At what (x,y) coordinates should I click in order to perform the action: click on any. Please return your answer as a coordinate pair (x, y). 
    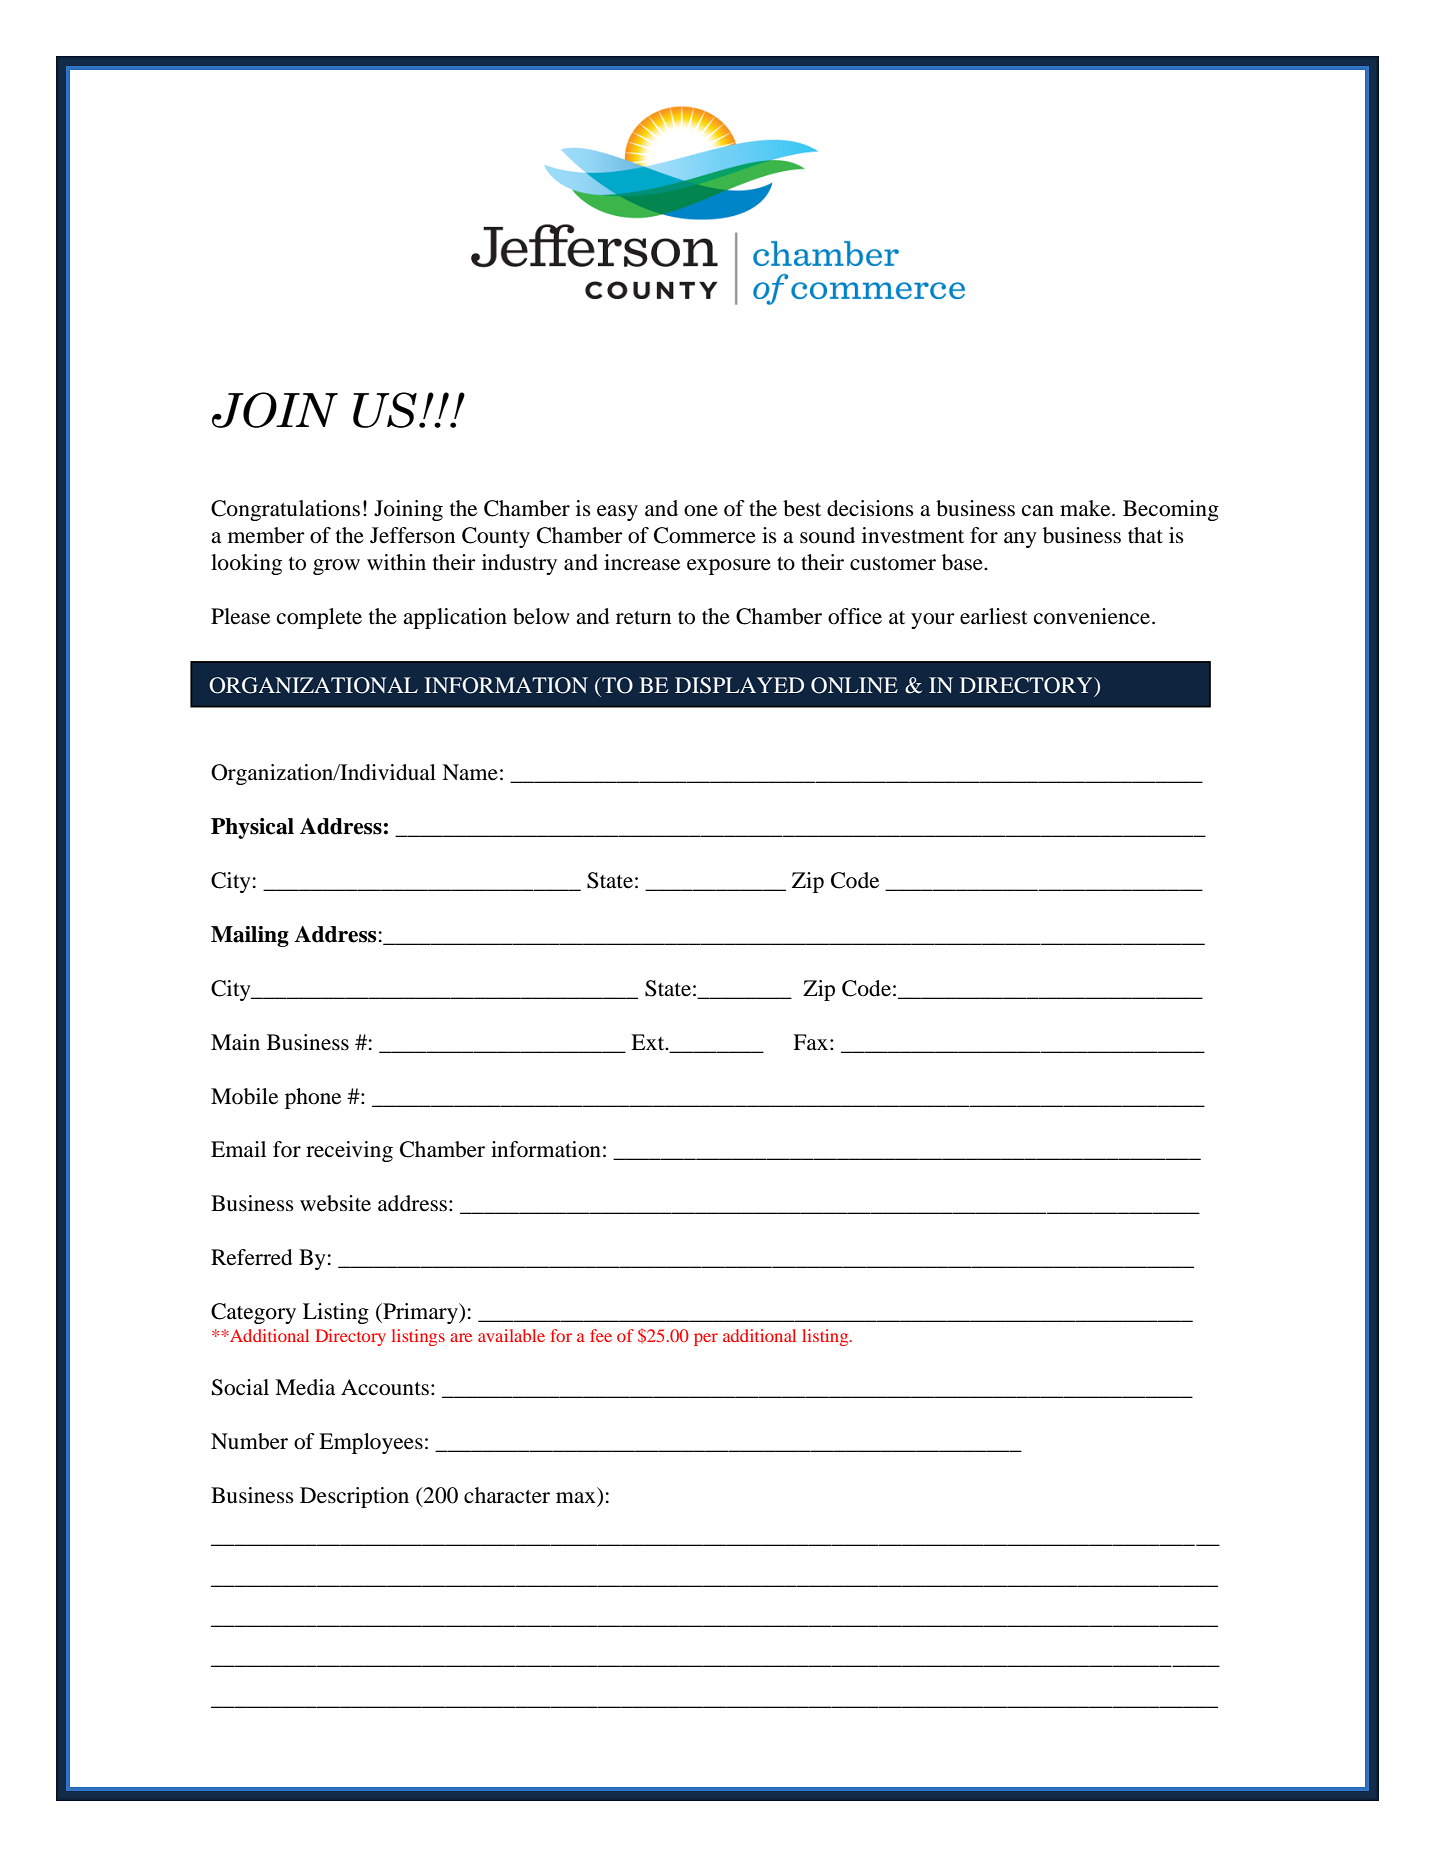
    Looking at the image, I should click on (1020, 540).
